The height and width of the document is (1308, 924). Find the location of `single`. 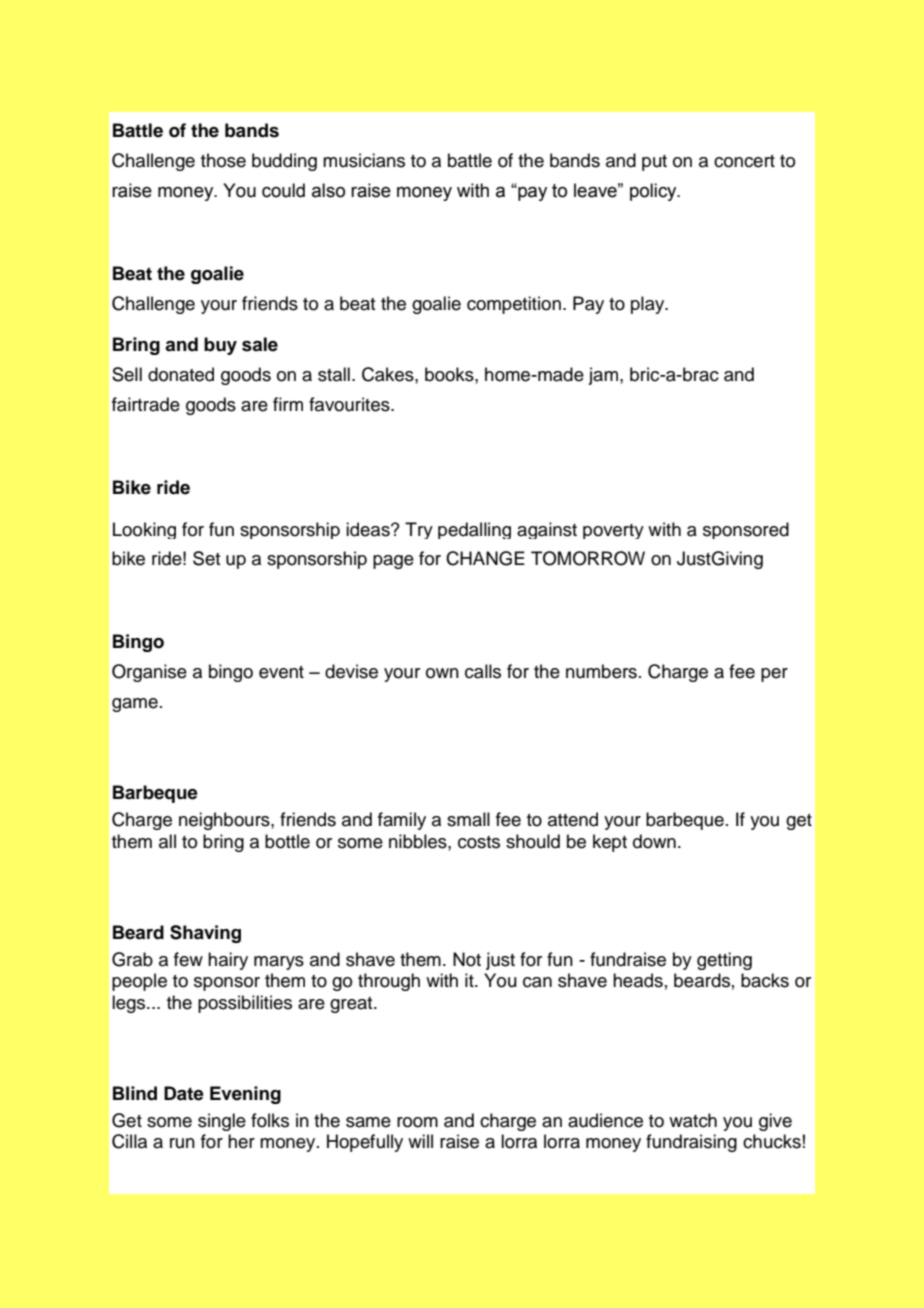

single is located at coordinates (222, 1122).
